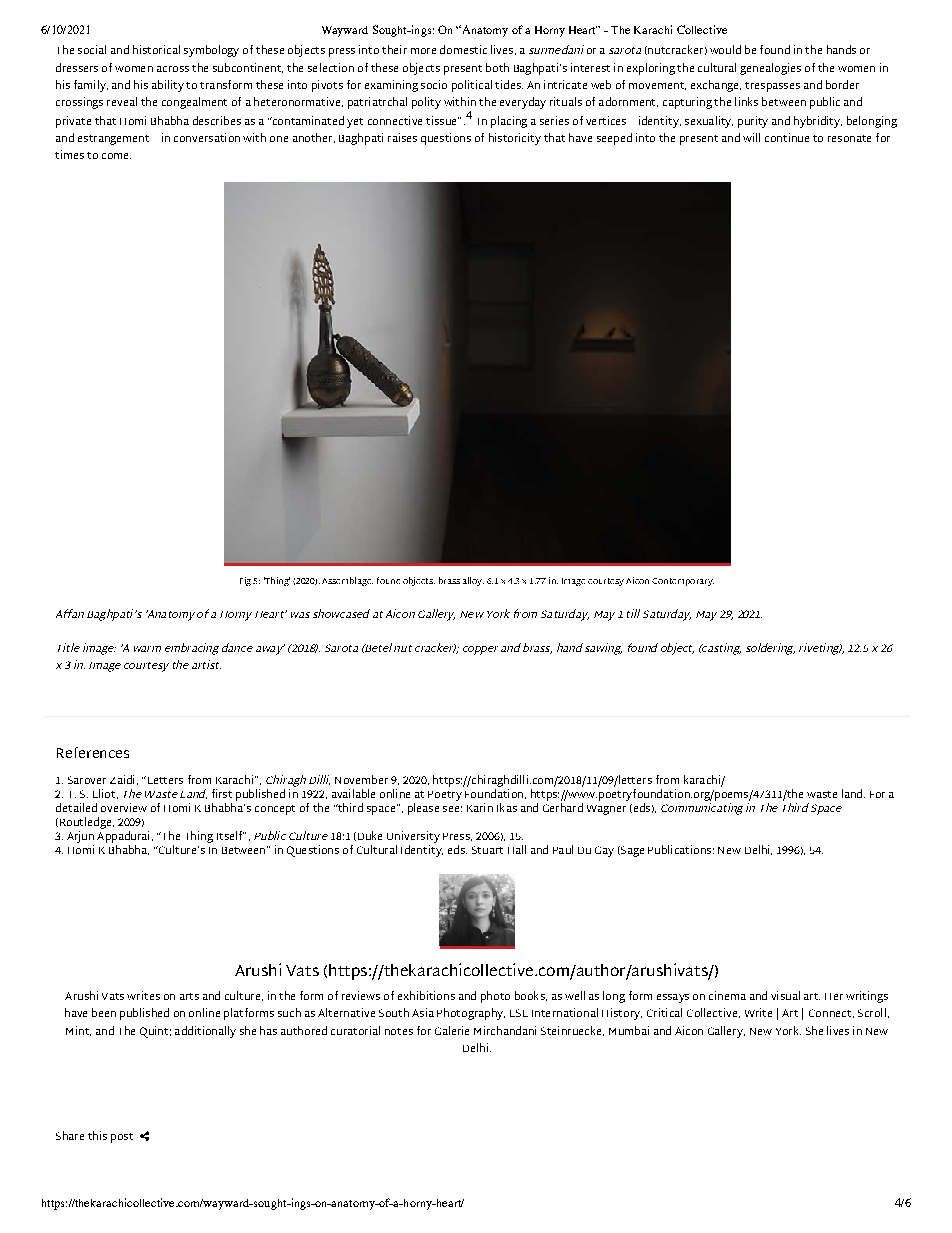 Image resolution: width=952 pixels, height=1233 pixels. What do you see at coordinates (168, 86) in the screenshot?
I see `ability` at bounding box center [168, 86].
